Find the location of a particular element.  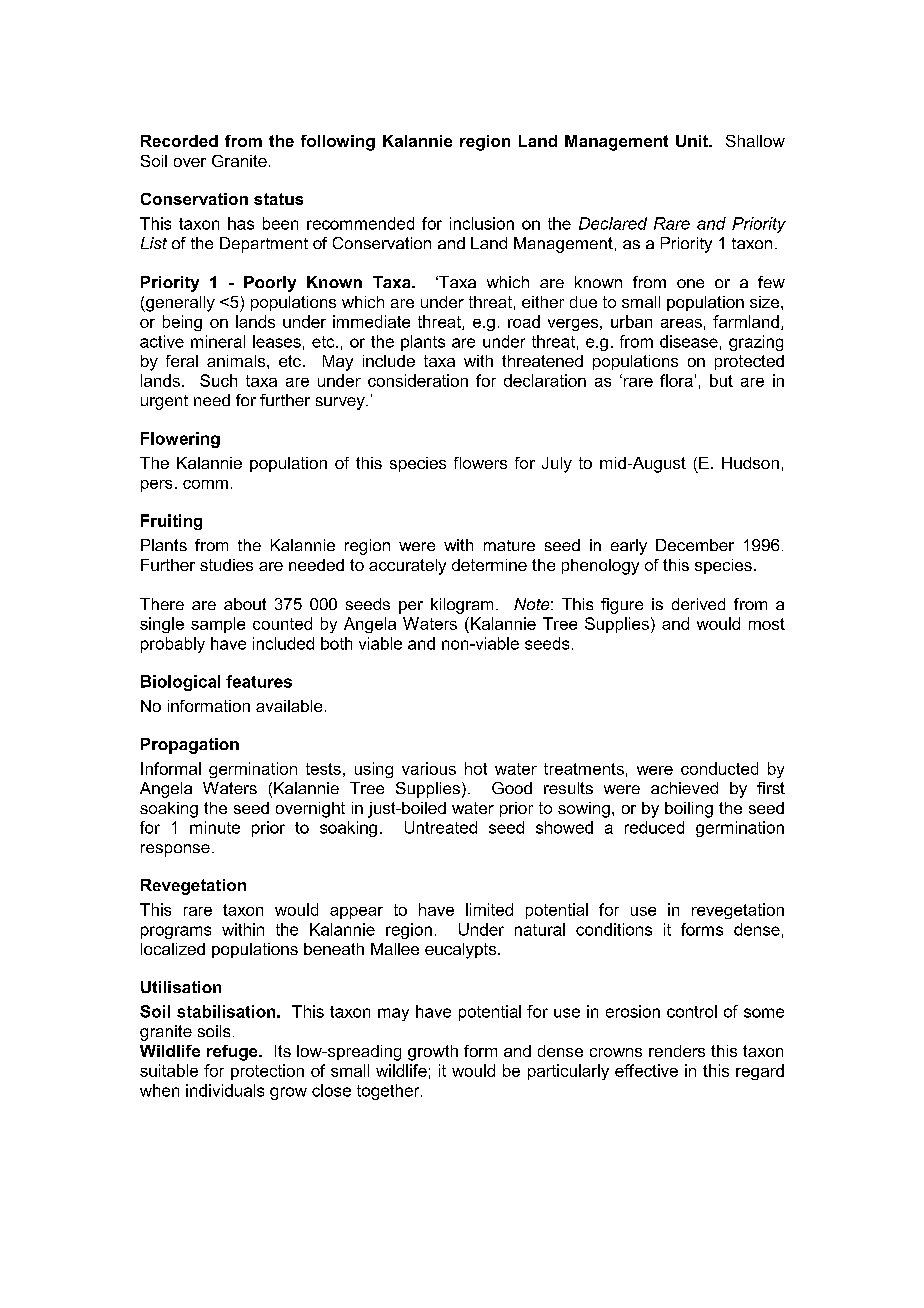

Unit is located at coordinates (693, 141).
